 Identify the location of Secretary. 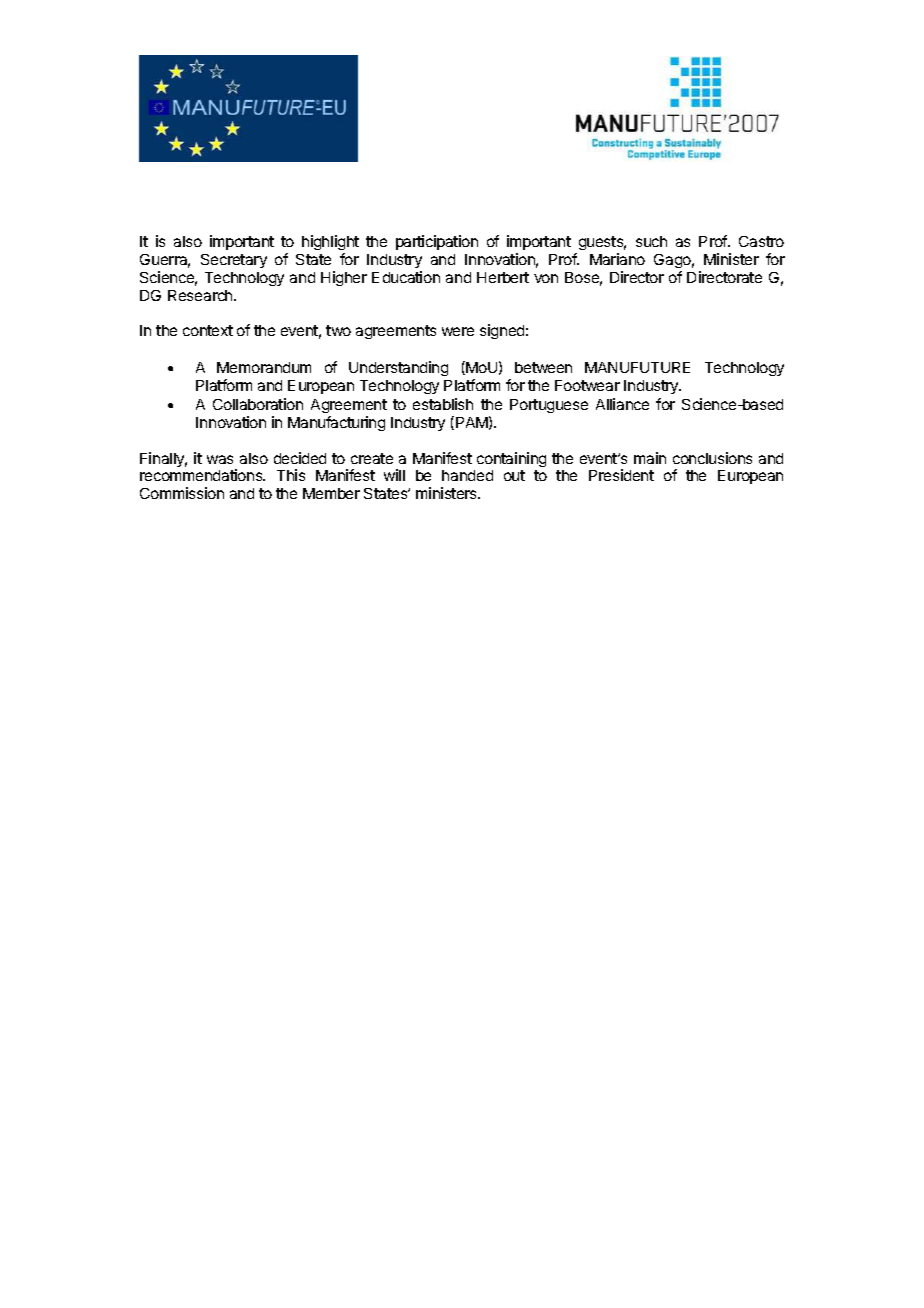
(234, 261).
